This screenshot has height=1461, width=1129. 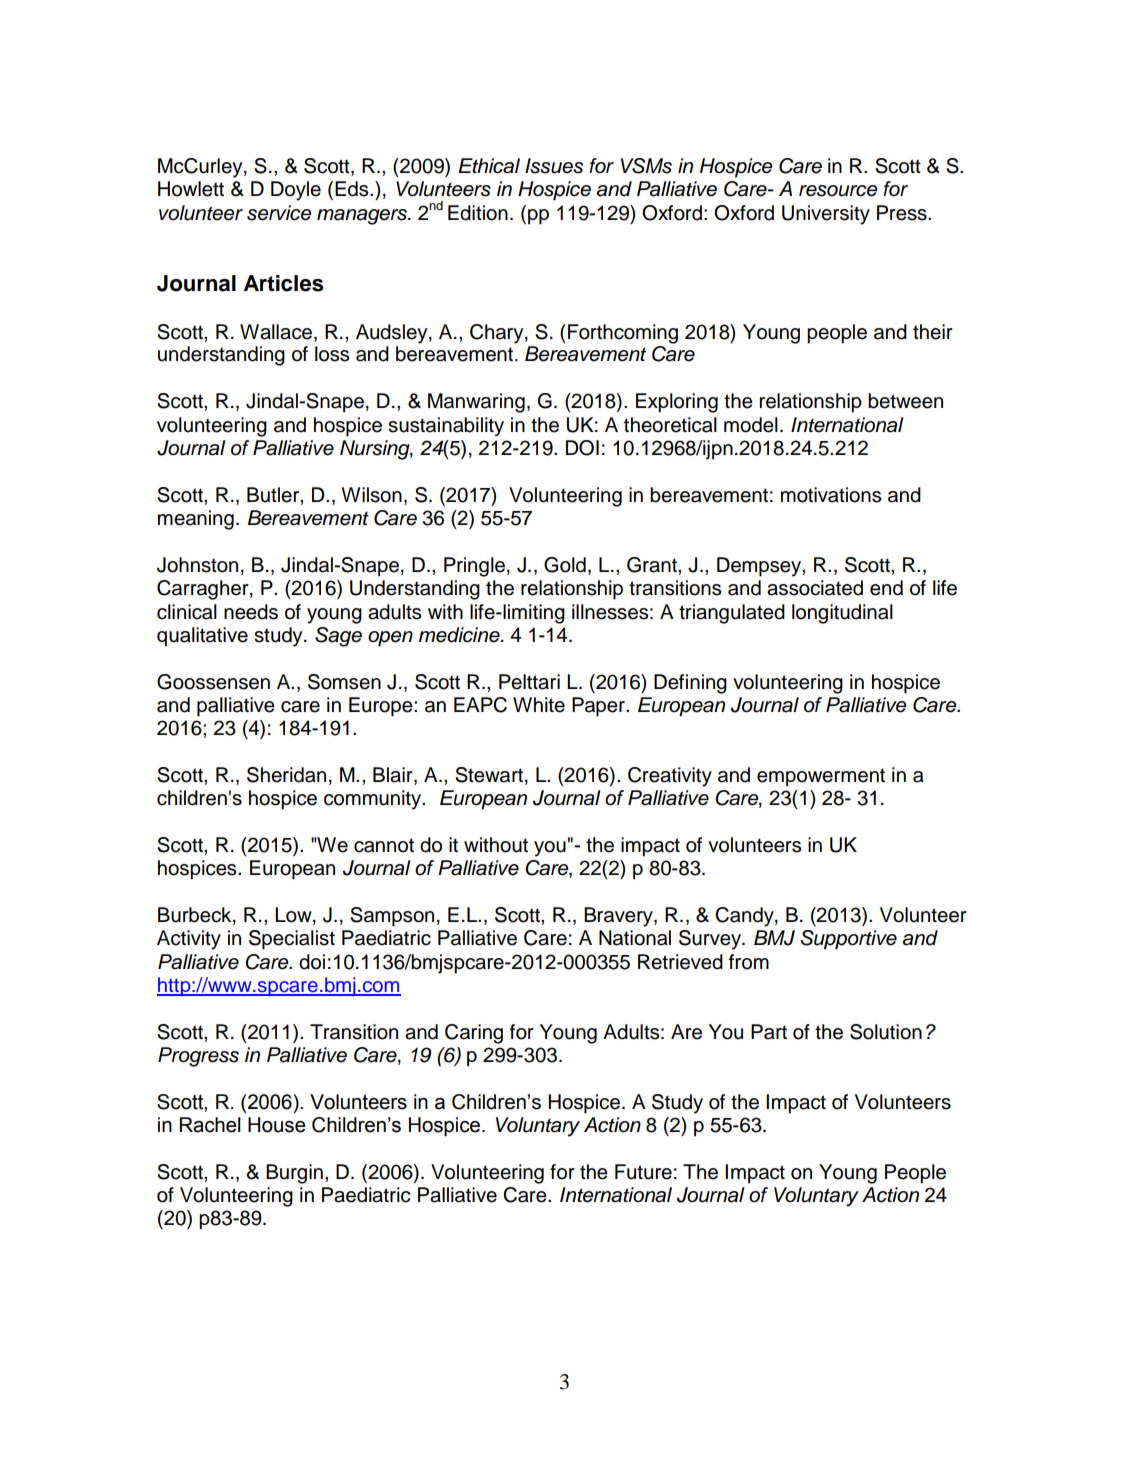 I want to click on Doyle, so click(x=296, y=191).
